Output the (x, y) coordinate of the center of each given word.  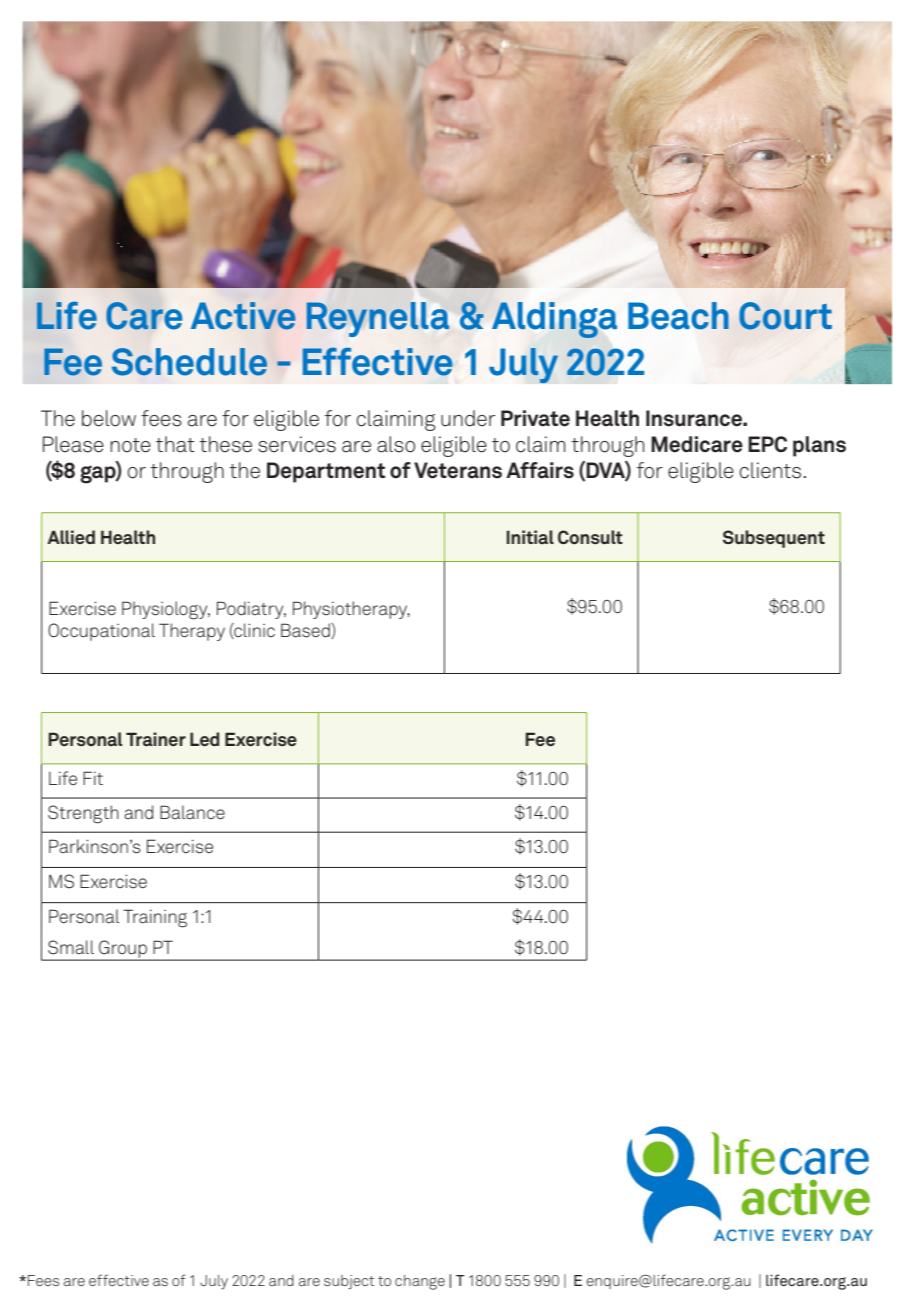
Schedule (189, 362)
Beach (678, 316)
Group (123, 950)
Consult (590, 537)
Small (71, 947)
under (468, 418)
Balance (192, 812)
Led (204, 739)
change (420, 1282)
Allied (71, 537)
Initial (530, 537)
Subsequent (774, 539)
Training (155, 918)
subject (349, 1282)
